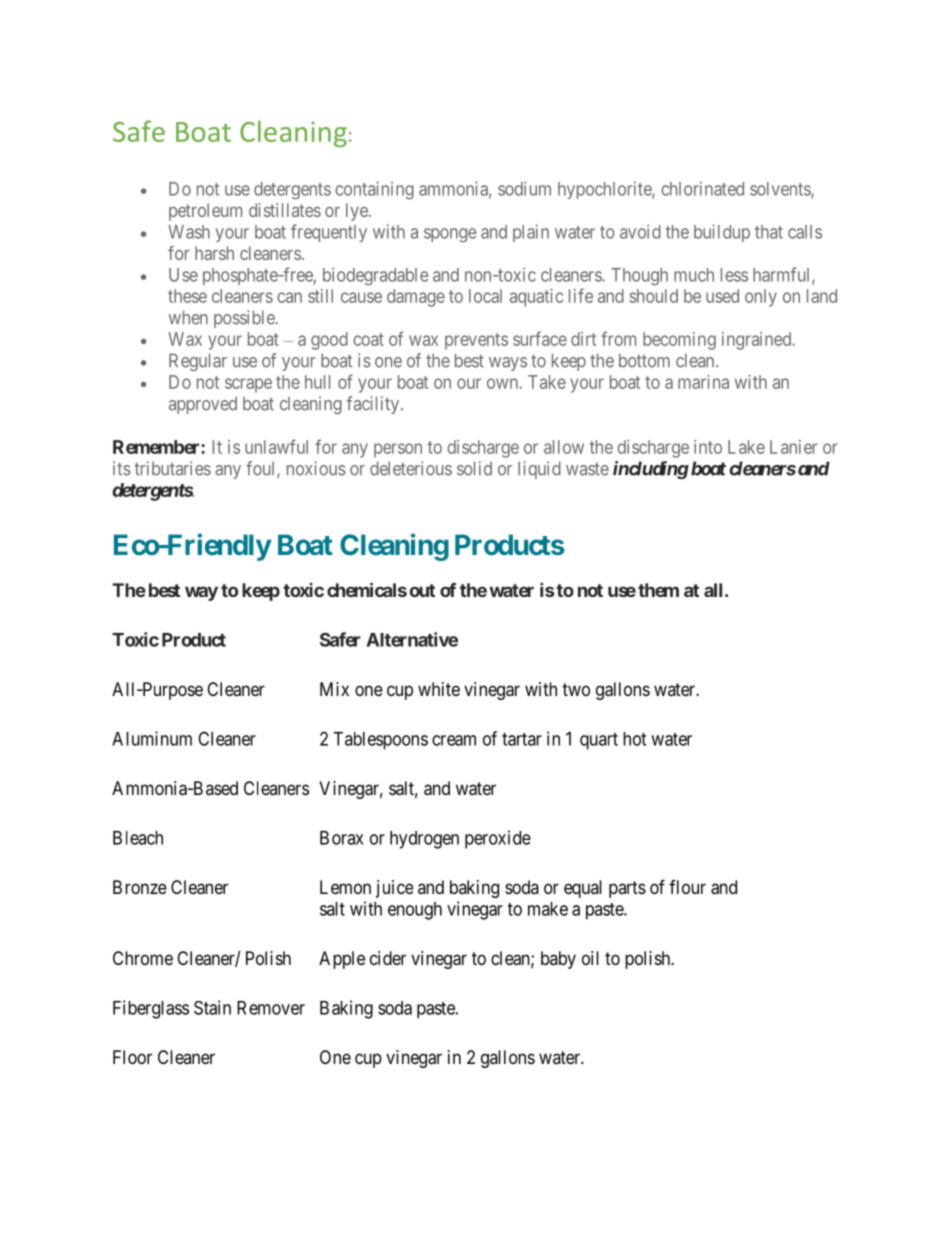  Describe the element at coordinates (658, 590) in the page. I see `them` at that location.
